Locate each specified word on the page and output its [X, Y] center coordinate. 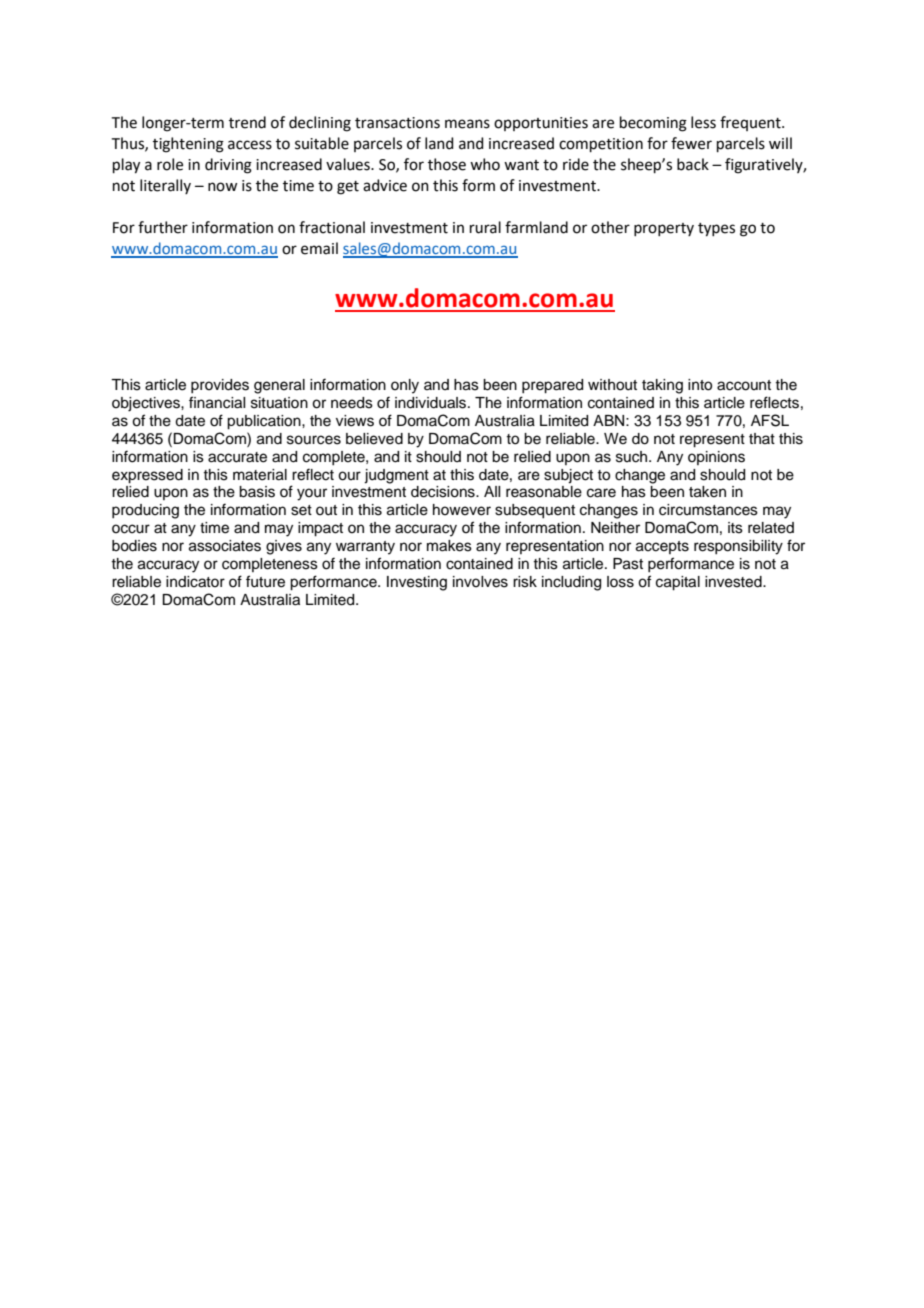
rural [485, 227]
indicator [195, 582]
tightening [188, 145]
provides [220, 386]
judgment [396, 476]
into [700, 385]
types [716, 230]
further [163, 227]
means [467, 124]
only [405, 386]
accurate [237, 457]
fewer [691, 143]
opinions [716, 458]
